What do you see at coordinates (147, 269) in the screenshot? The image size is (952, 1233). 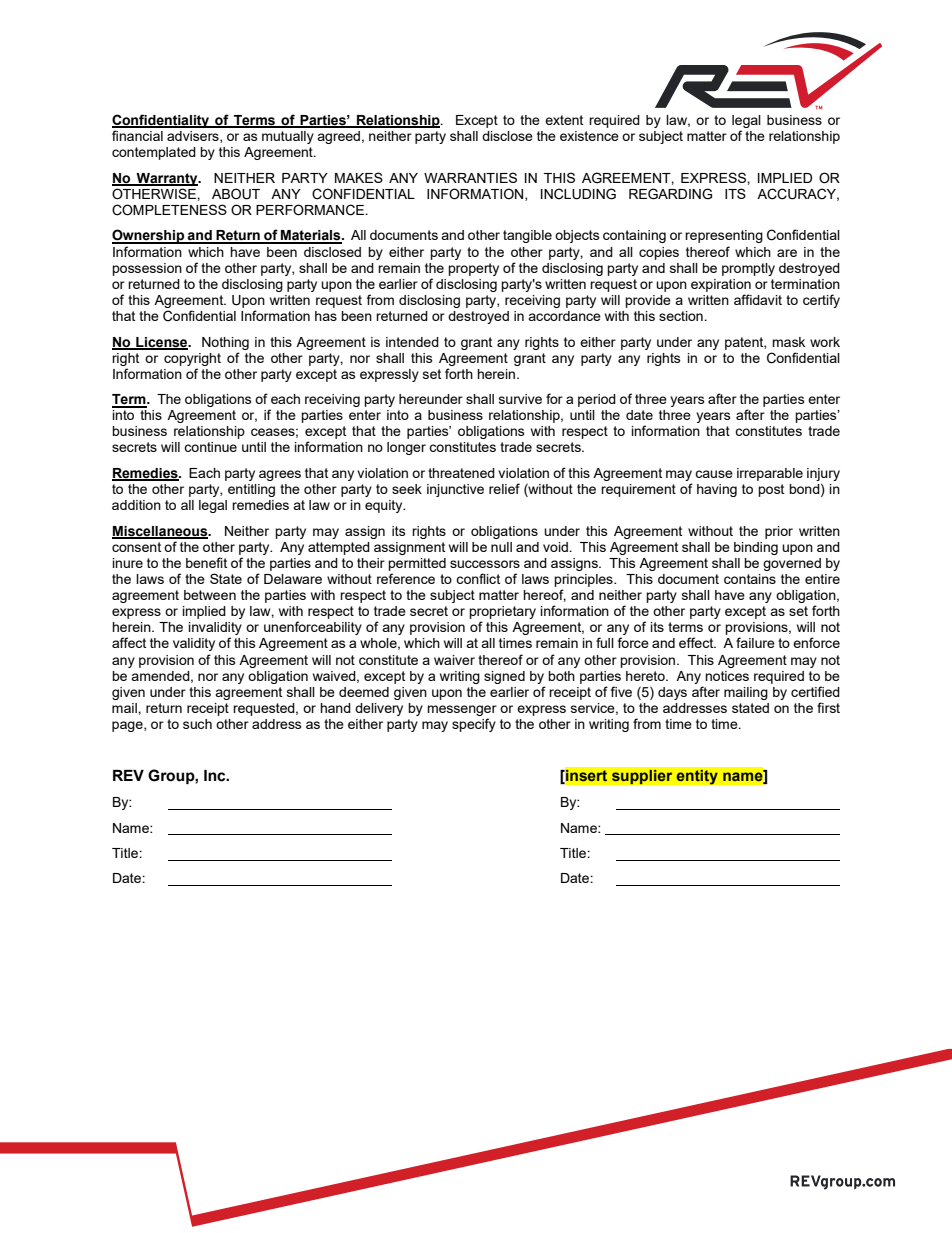 I see `possession` at bounding box center [147, 269].
